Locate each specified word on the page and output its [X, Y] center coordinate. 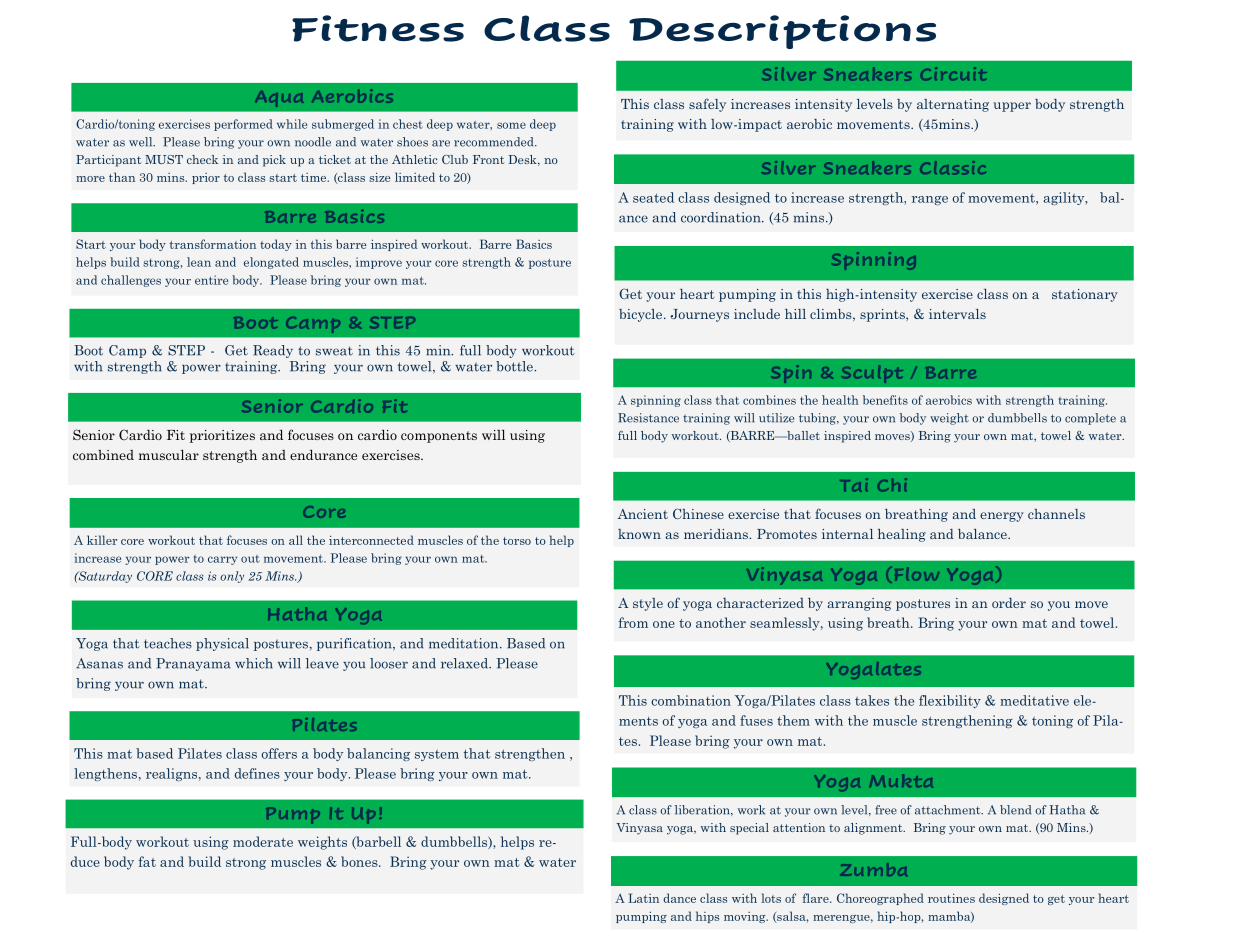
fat [147, 861]
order [1009, 603]
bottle [515, 366]
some [511, 125]
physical [222, 644]
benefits [885, 400]
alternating [953, 105]
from [633, 622]
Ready [273, 351]
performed [243, 125]
